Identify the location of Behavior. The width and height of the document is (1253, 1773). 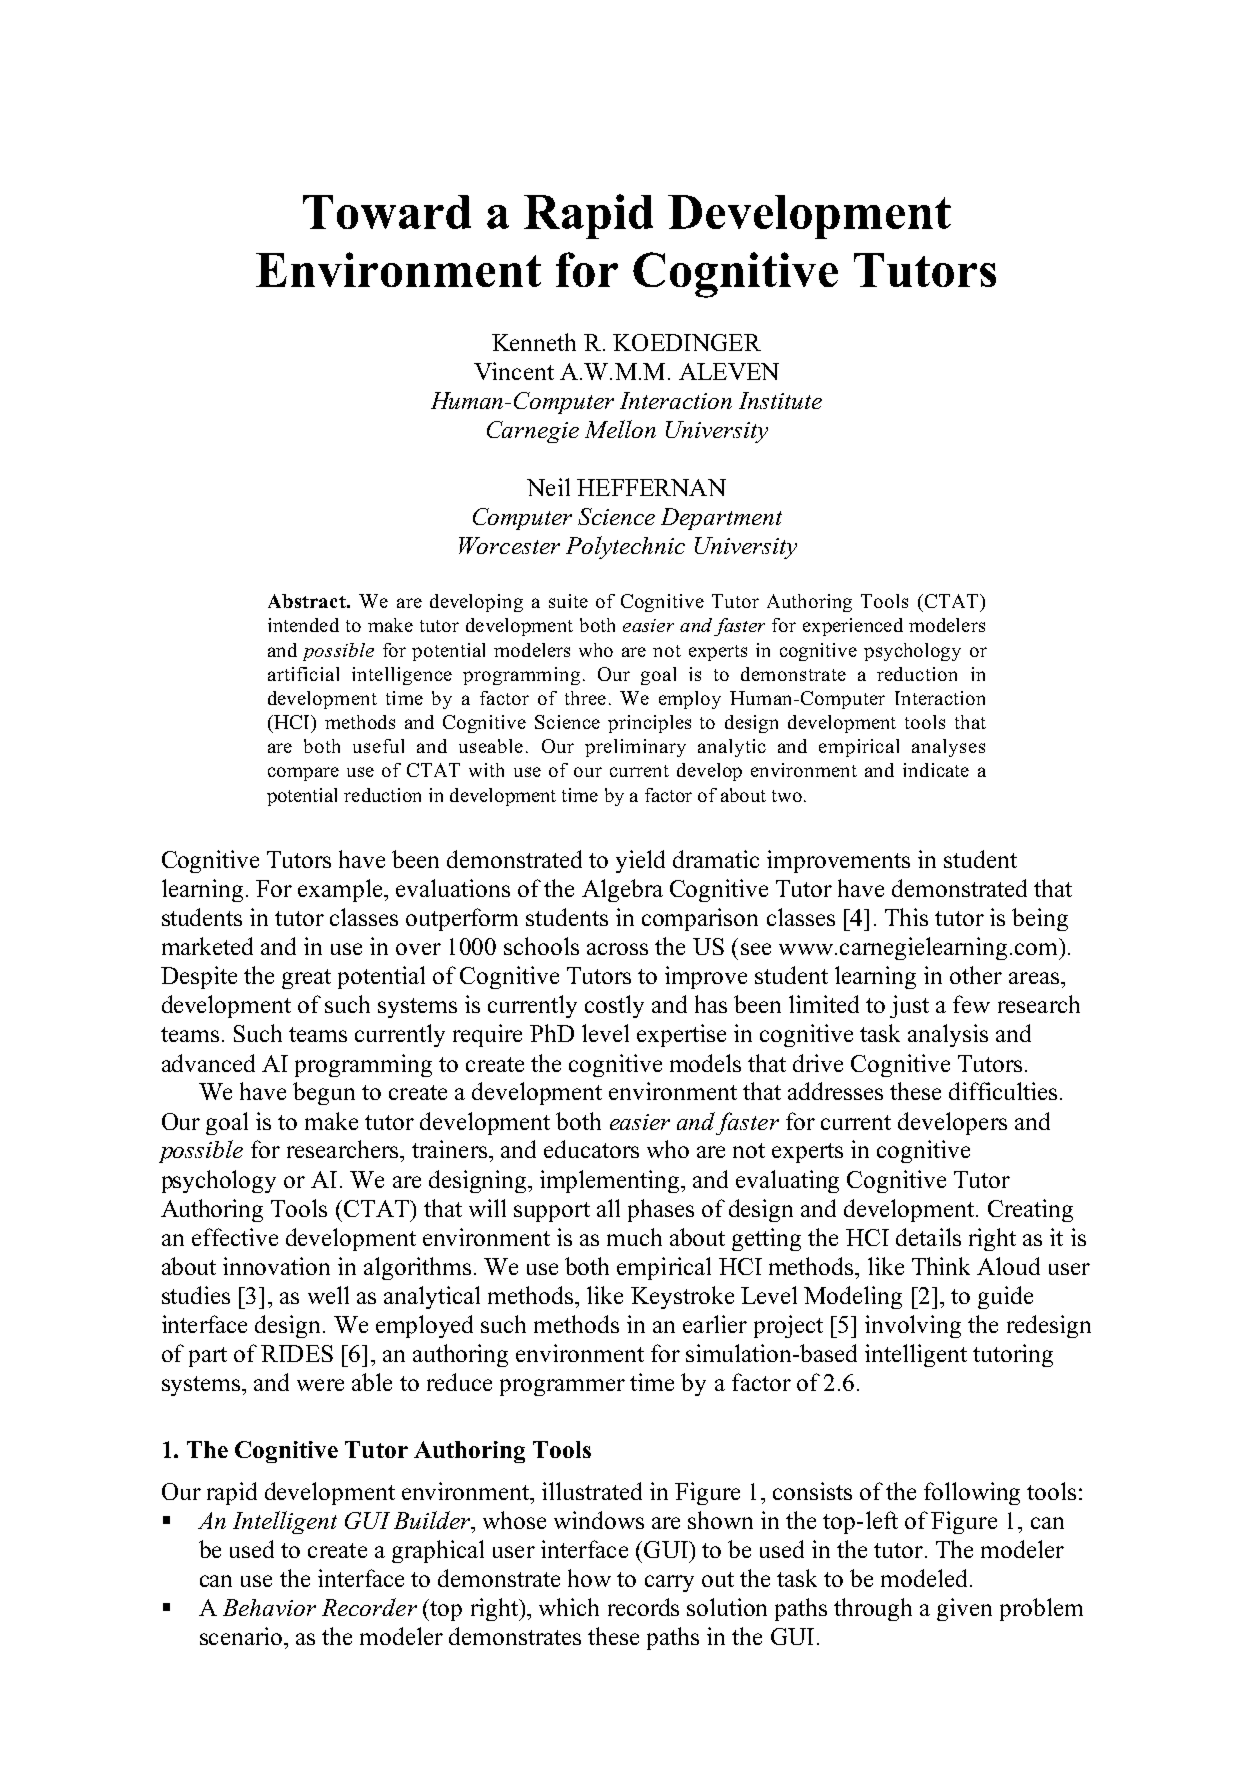
(269, 1607).
